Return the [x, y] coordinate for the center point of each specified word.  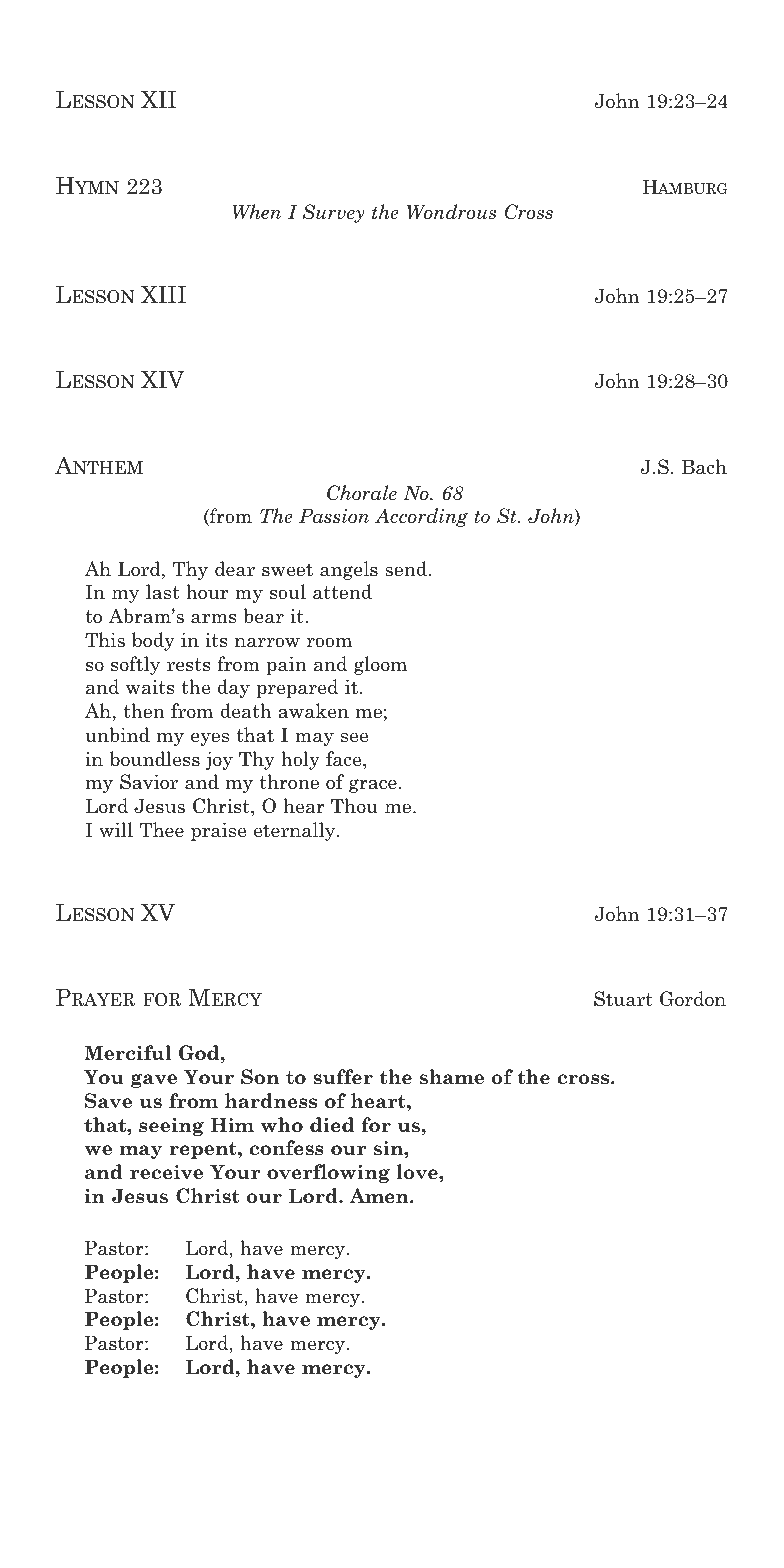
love [418, 1172]
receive [166, 1172]
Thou [354, 806]
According [421, 517]
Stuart [623, 999]
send [407, 569]
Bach [704, 467]
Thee [162, 830]
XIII [163, 294]
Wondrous [451, 212]
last [162, 592]
